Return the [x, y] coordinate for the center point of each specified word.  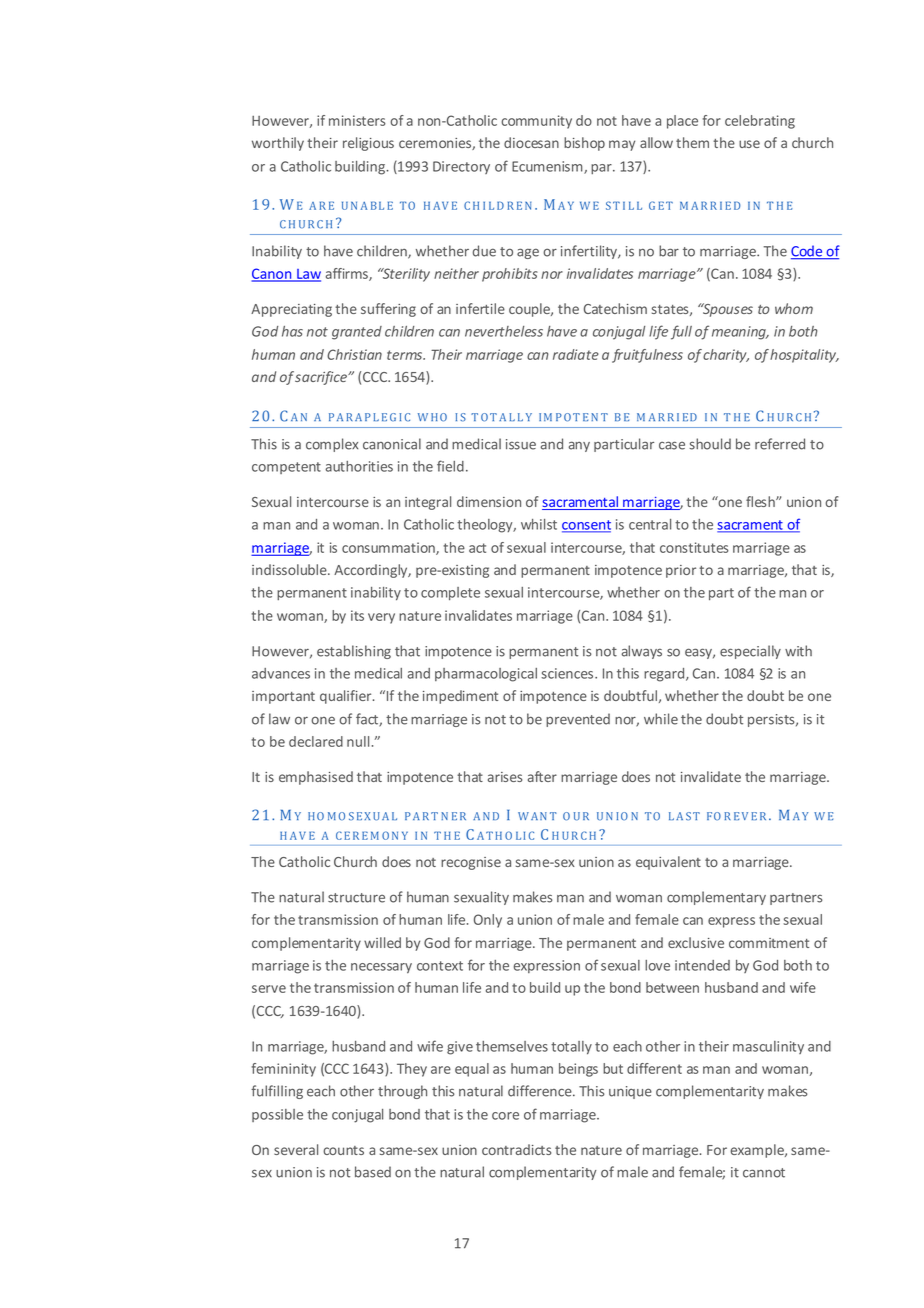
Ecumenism [548, 167]
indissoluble [290, 569]
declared [316, 741]
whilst [539, 524]
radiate [576, 354]
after [542, 776]
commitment [769, 943]
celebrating [760, 122]
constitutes [694, 547]
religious [368, 144]
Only [488, 921]
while [661, 719]
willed [382, 942]
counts [343, 1150]
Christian [354, 354]
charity [726, 356]
